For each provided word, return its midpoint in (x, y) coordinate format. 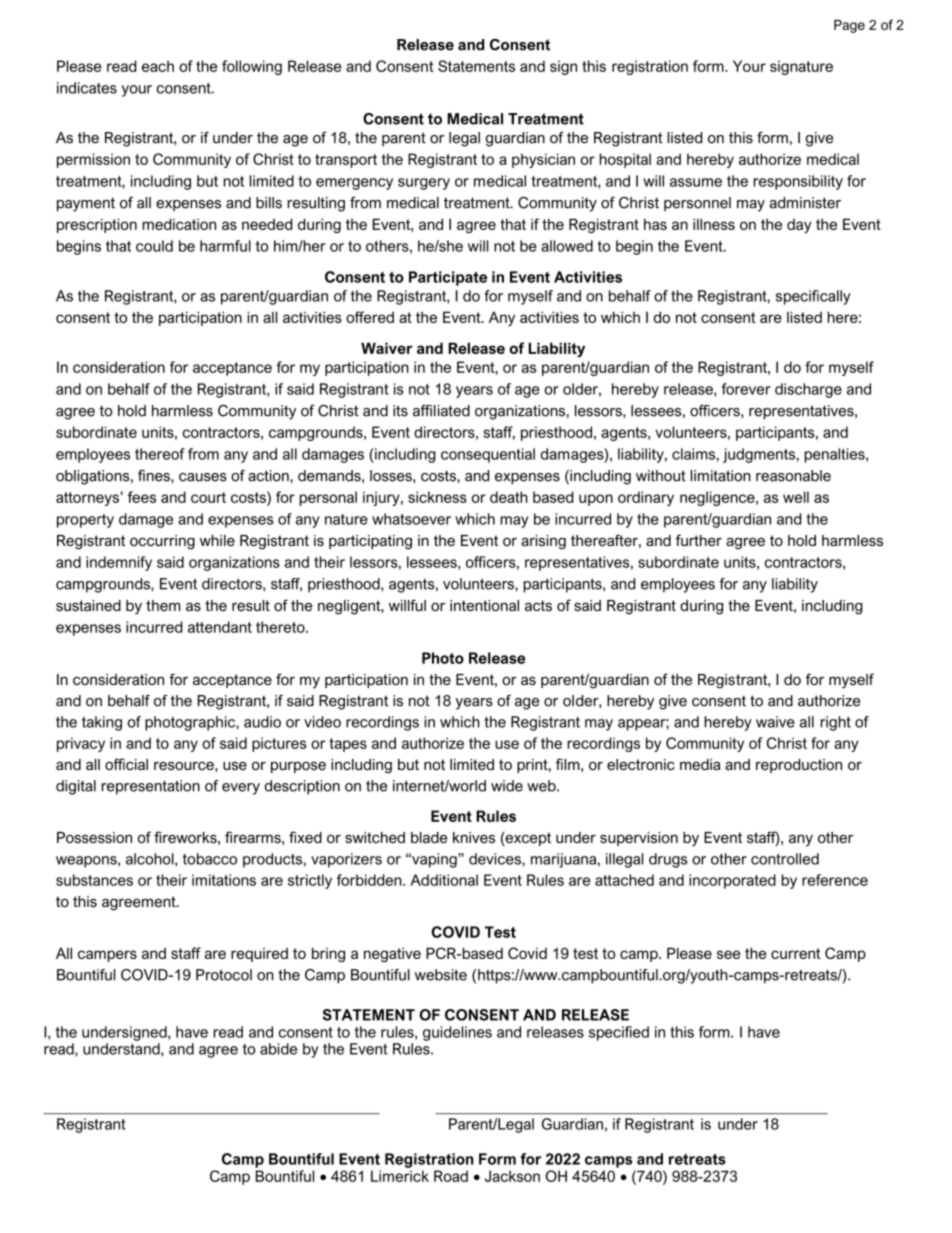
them (163, 605)
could (154, 246)
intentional (484, 605)
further (699, 540)
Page (849, 26)
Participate (448, 278)
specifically (813, 297)
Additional (444, 880)
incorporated (732, 881)
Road (451, 1176)
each (158, 66)
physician (543, 160)
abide (278, 1049)
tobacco (210, 859)
